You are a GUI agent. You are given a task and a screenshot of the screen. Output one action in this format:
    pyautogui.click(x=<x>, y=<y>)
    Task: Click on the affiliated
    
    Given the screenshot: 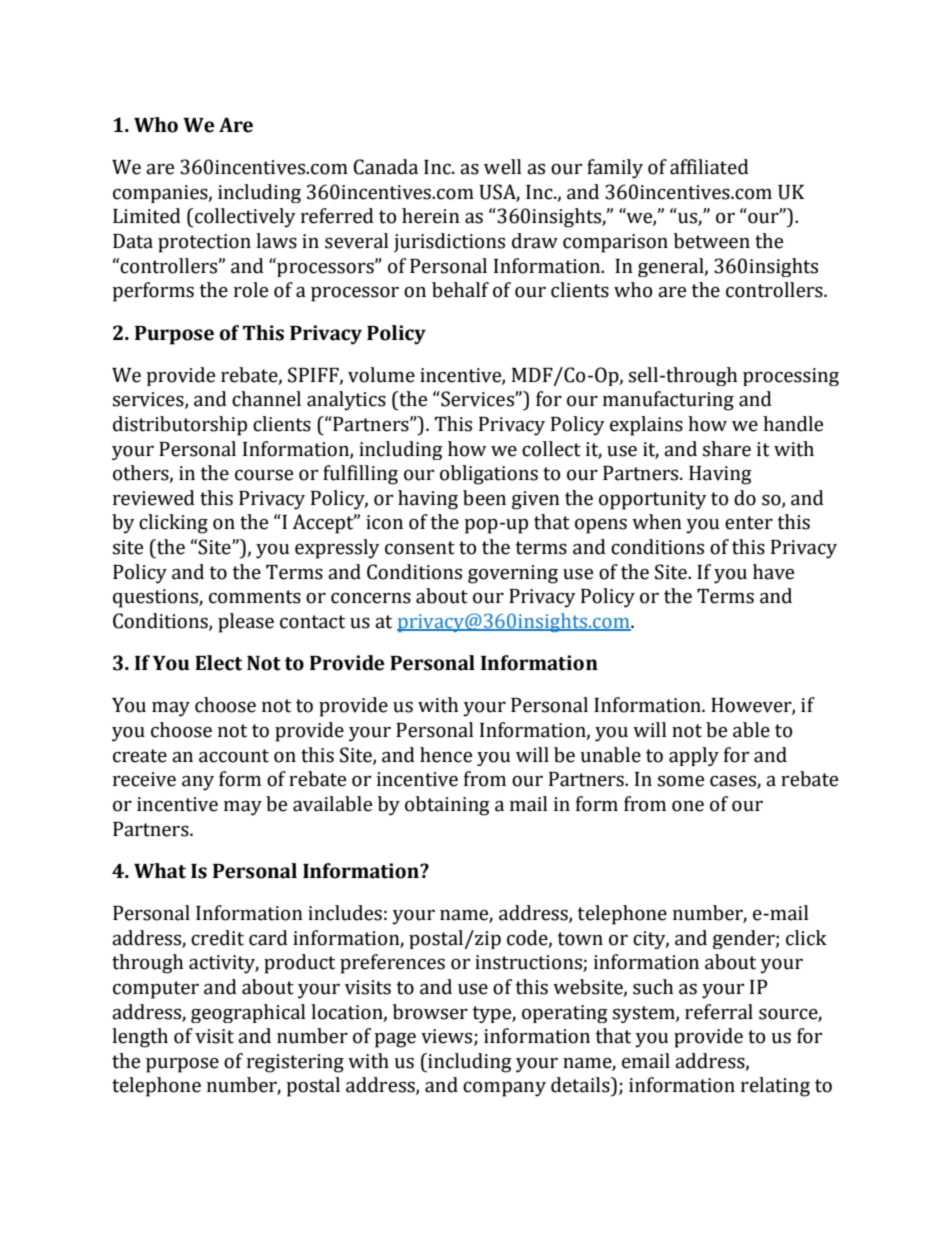 What is the action you would take?
    pyautogui.click(x=709, y=167)
